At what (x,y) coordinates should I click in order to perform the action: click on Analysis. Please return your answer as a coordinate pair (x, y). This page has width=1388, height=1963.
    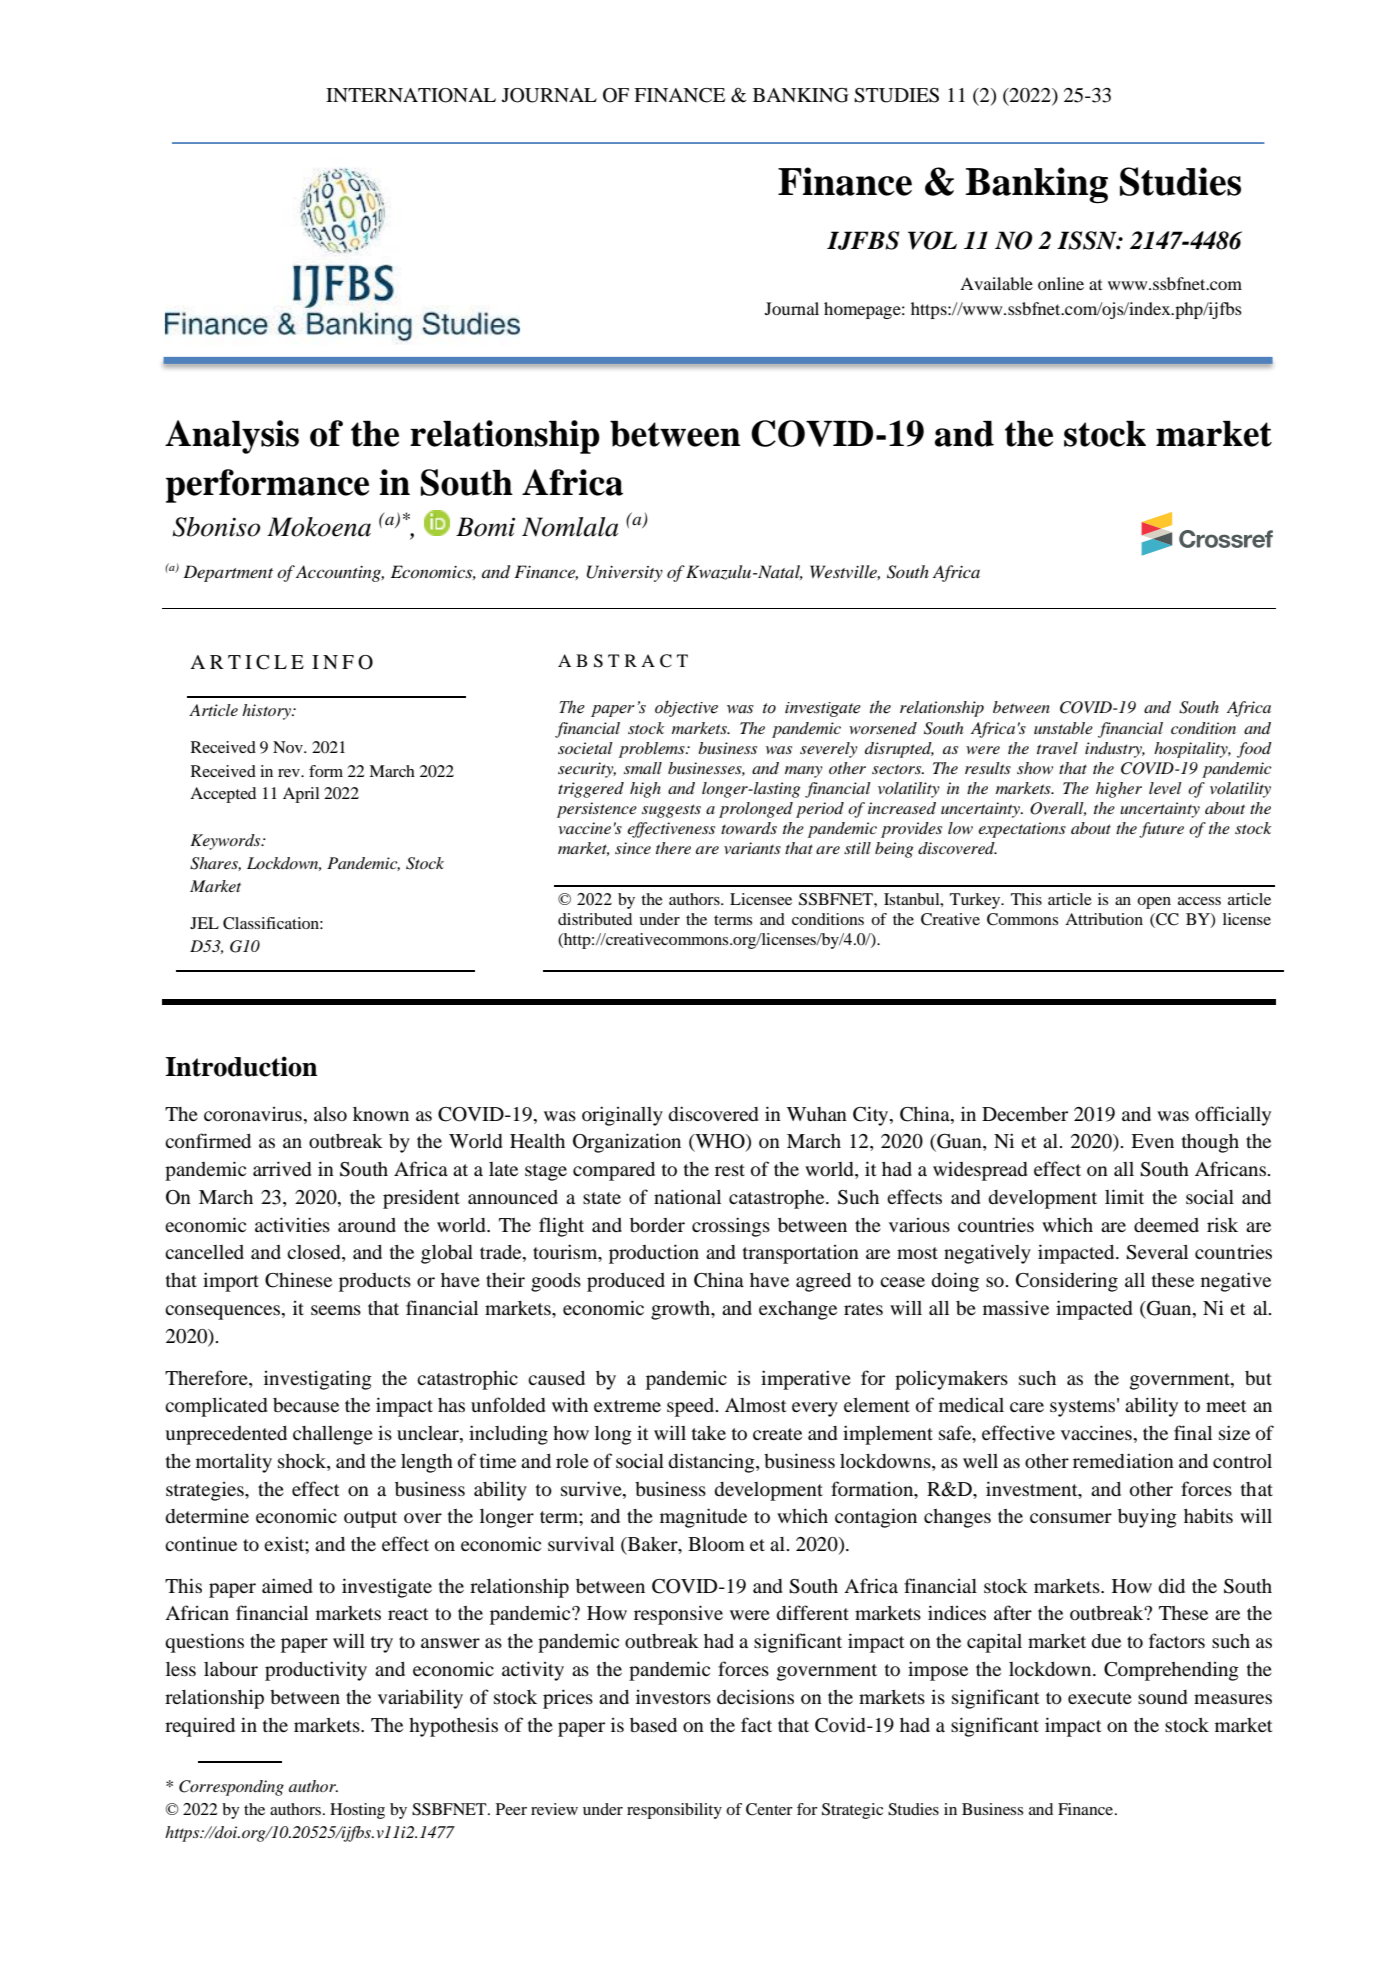
    Looking at the image, I should click on (232, 437).
